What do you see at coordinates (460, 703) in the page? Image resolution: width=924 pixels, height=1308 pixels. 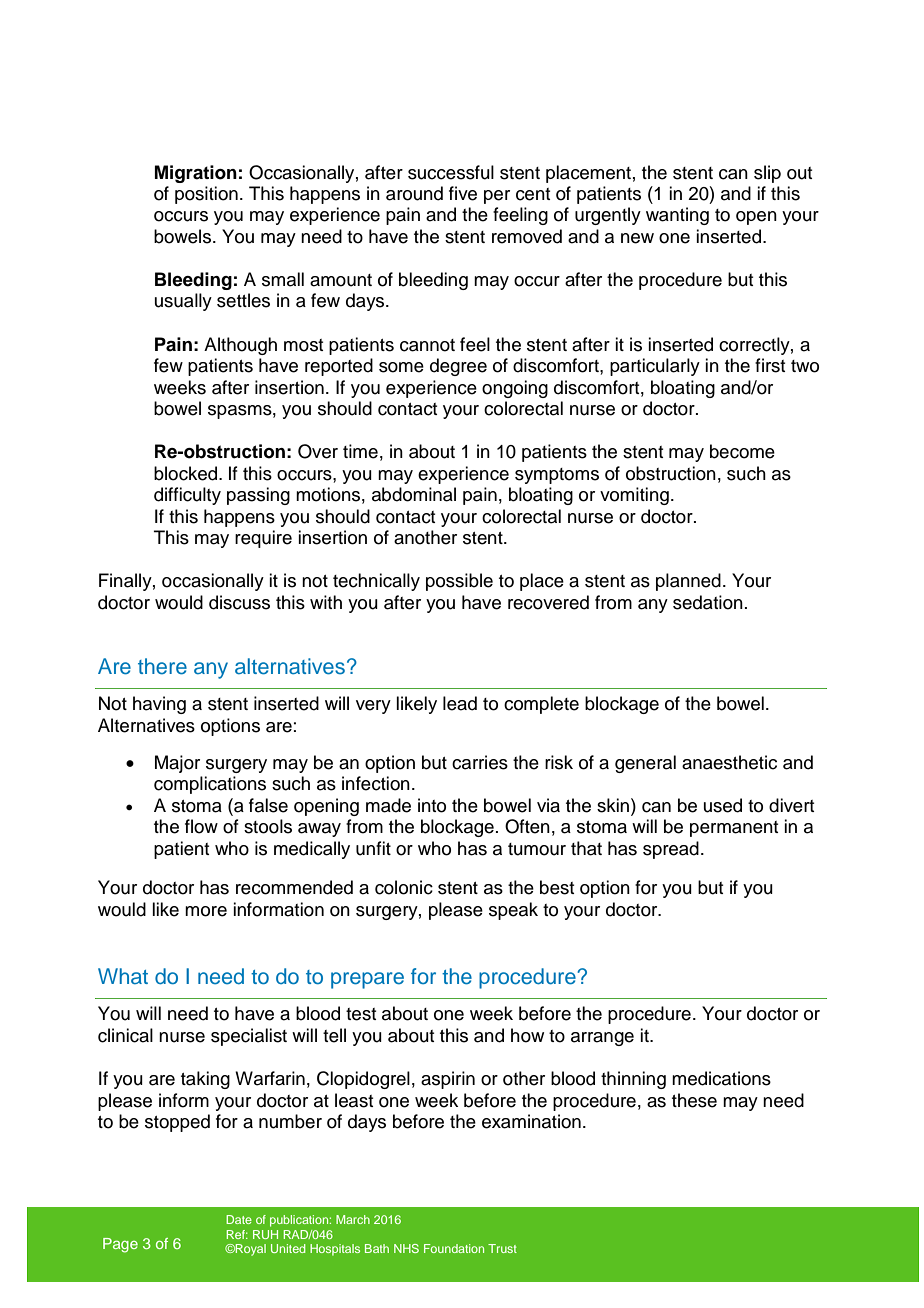 I see `lead` at bounding box center [460, 703].
